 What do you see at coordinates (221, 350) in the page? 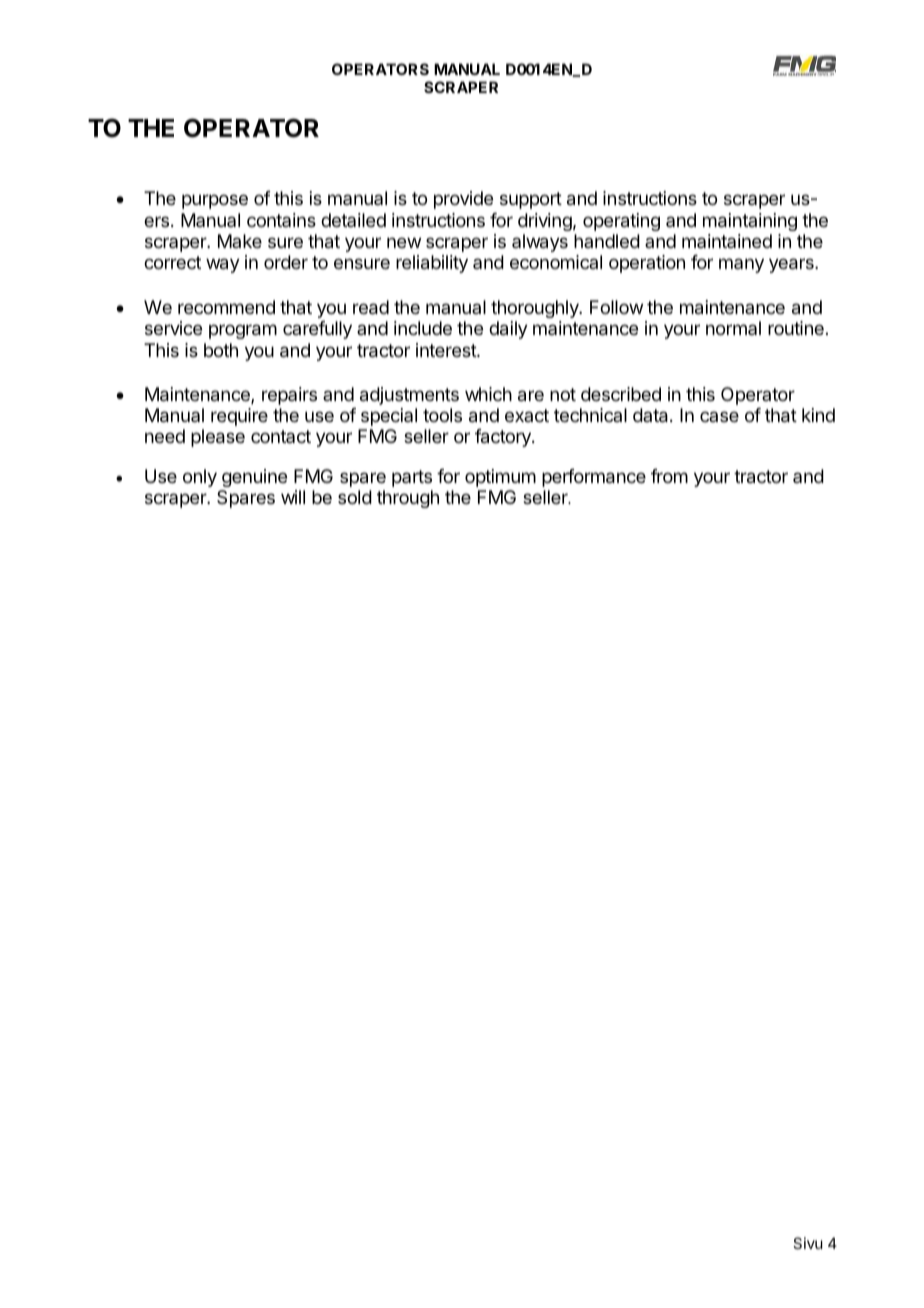
I see `both` at bounding box center [221, 350].
